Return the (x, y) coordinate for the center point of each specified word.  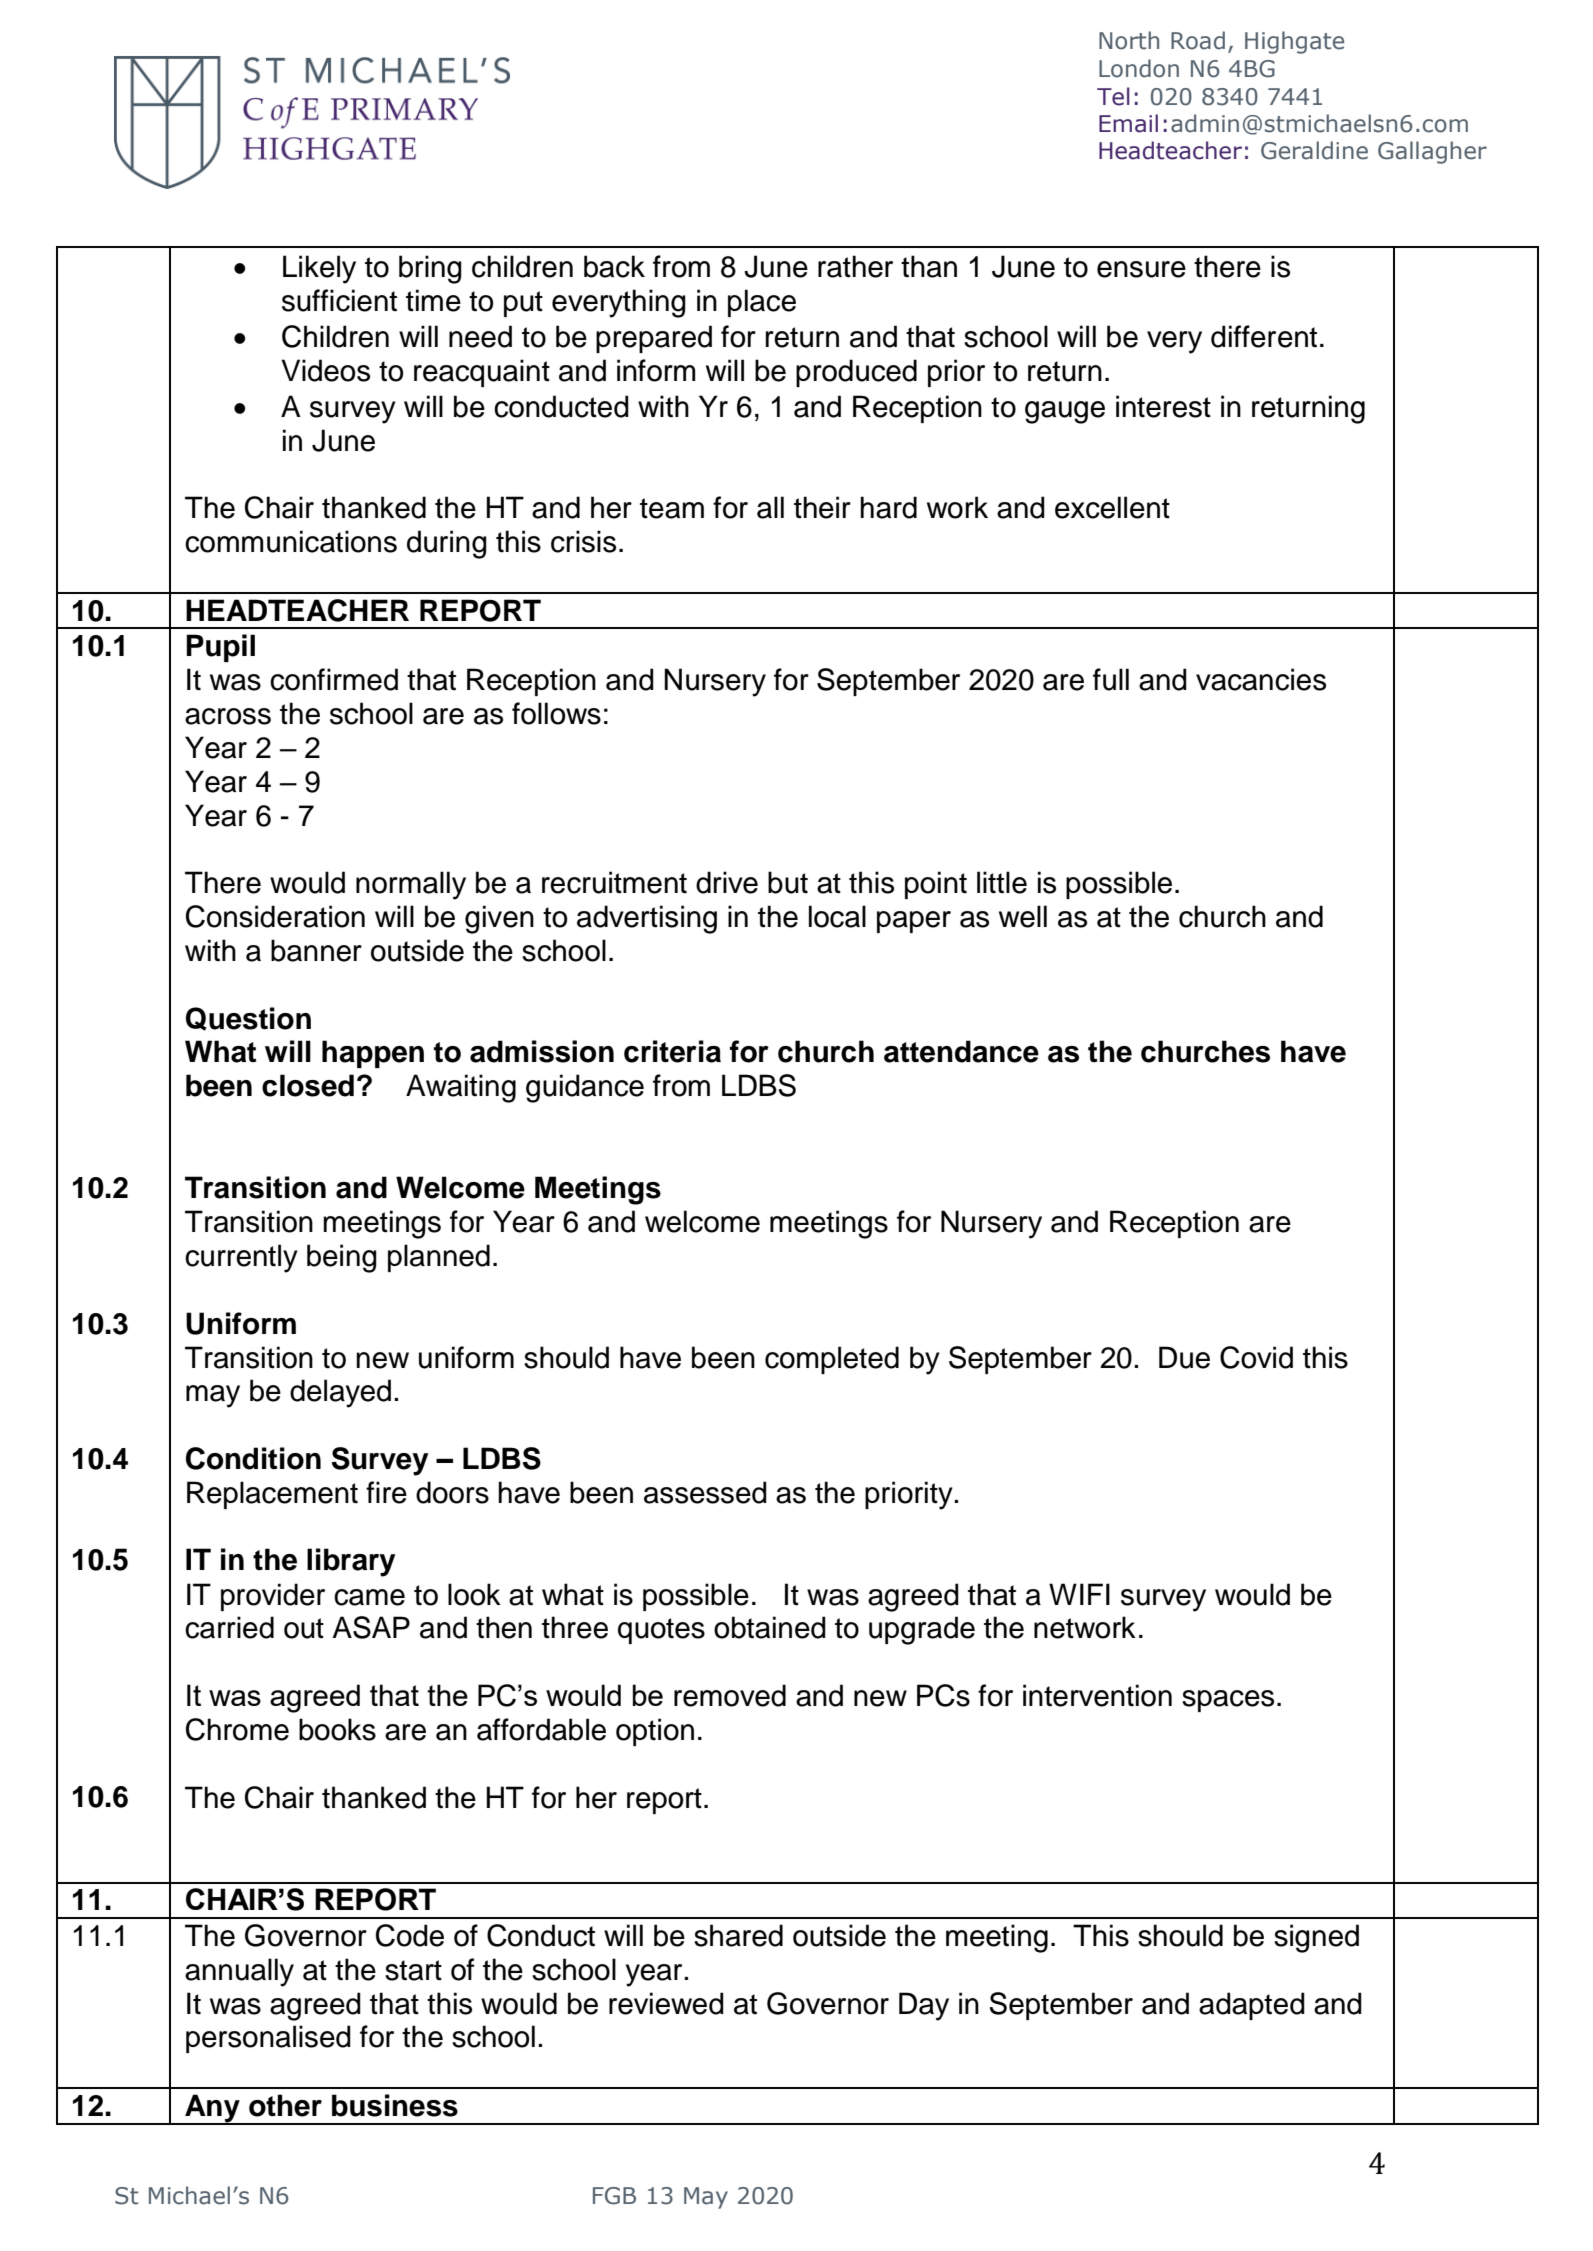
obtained (770, 1627)
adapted (1252, 2006)
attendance (961, 1051)
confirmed (334, 679)
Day (924, 2006)
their (822, 507)
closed (308, 1085)
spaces (1228, 1701)
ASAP (371, 1627)
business (395, 2105)
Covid (1256, 1357)
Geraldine (1314, 150)
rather (855, 266)
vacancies (1261, 679)
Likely (319, 269)
